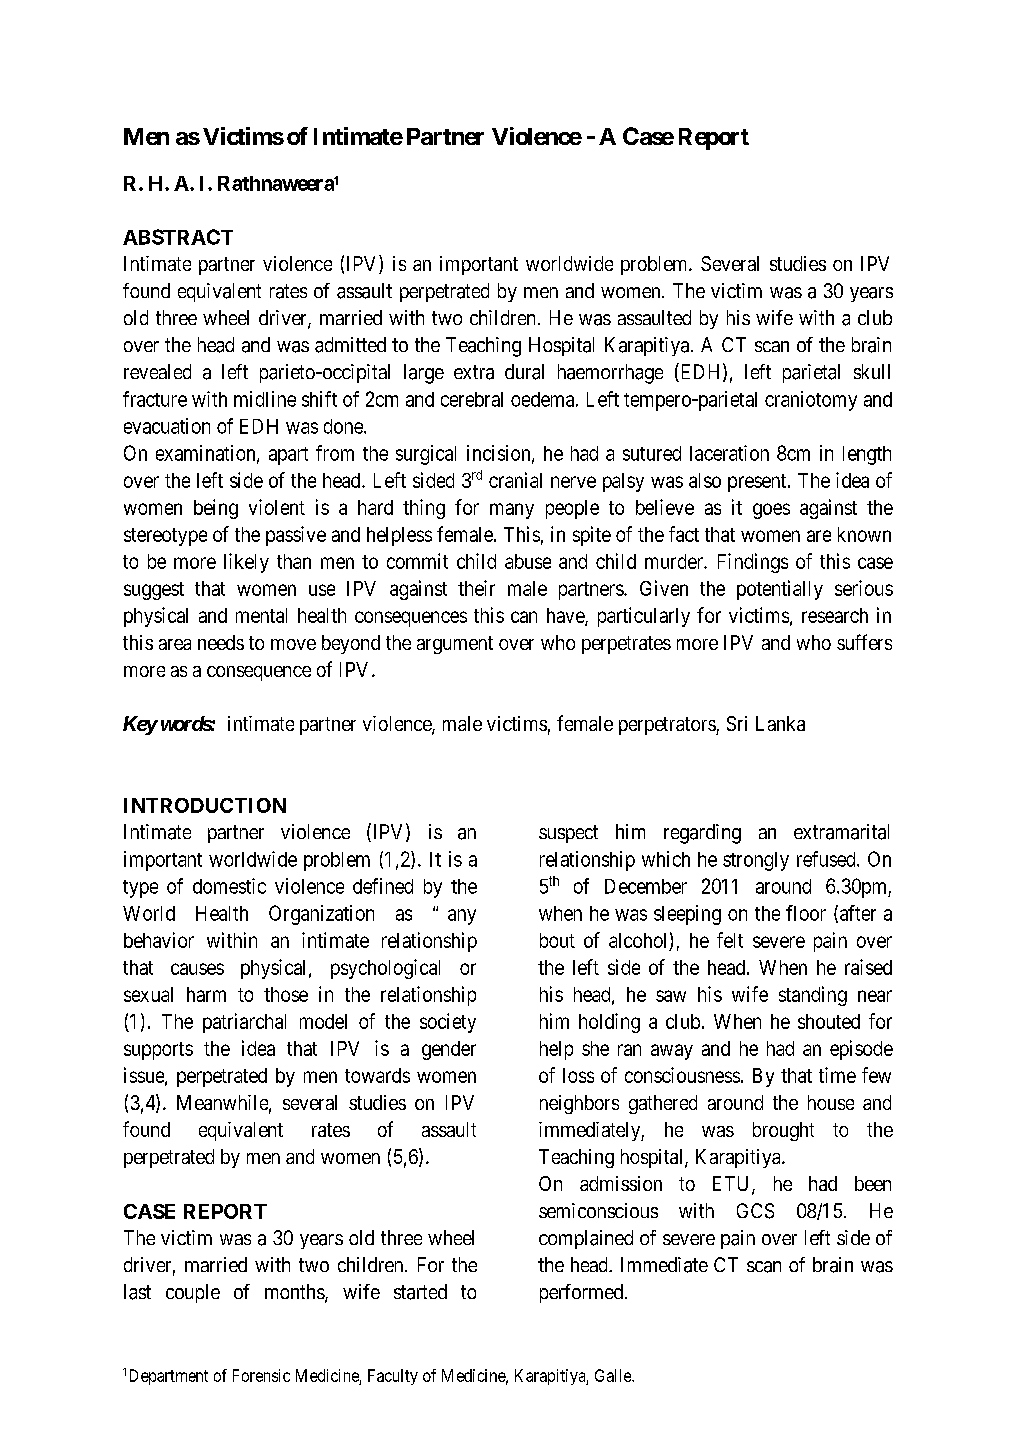 The width and height of the screenshot is (1015, 1435). What do you see at coordinates (872, 371) in the screenshot?
I see `skull` at bounding box center [872, 371].
